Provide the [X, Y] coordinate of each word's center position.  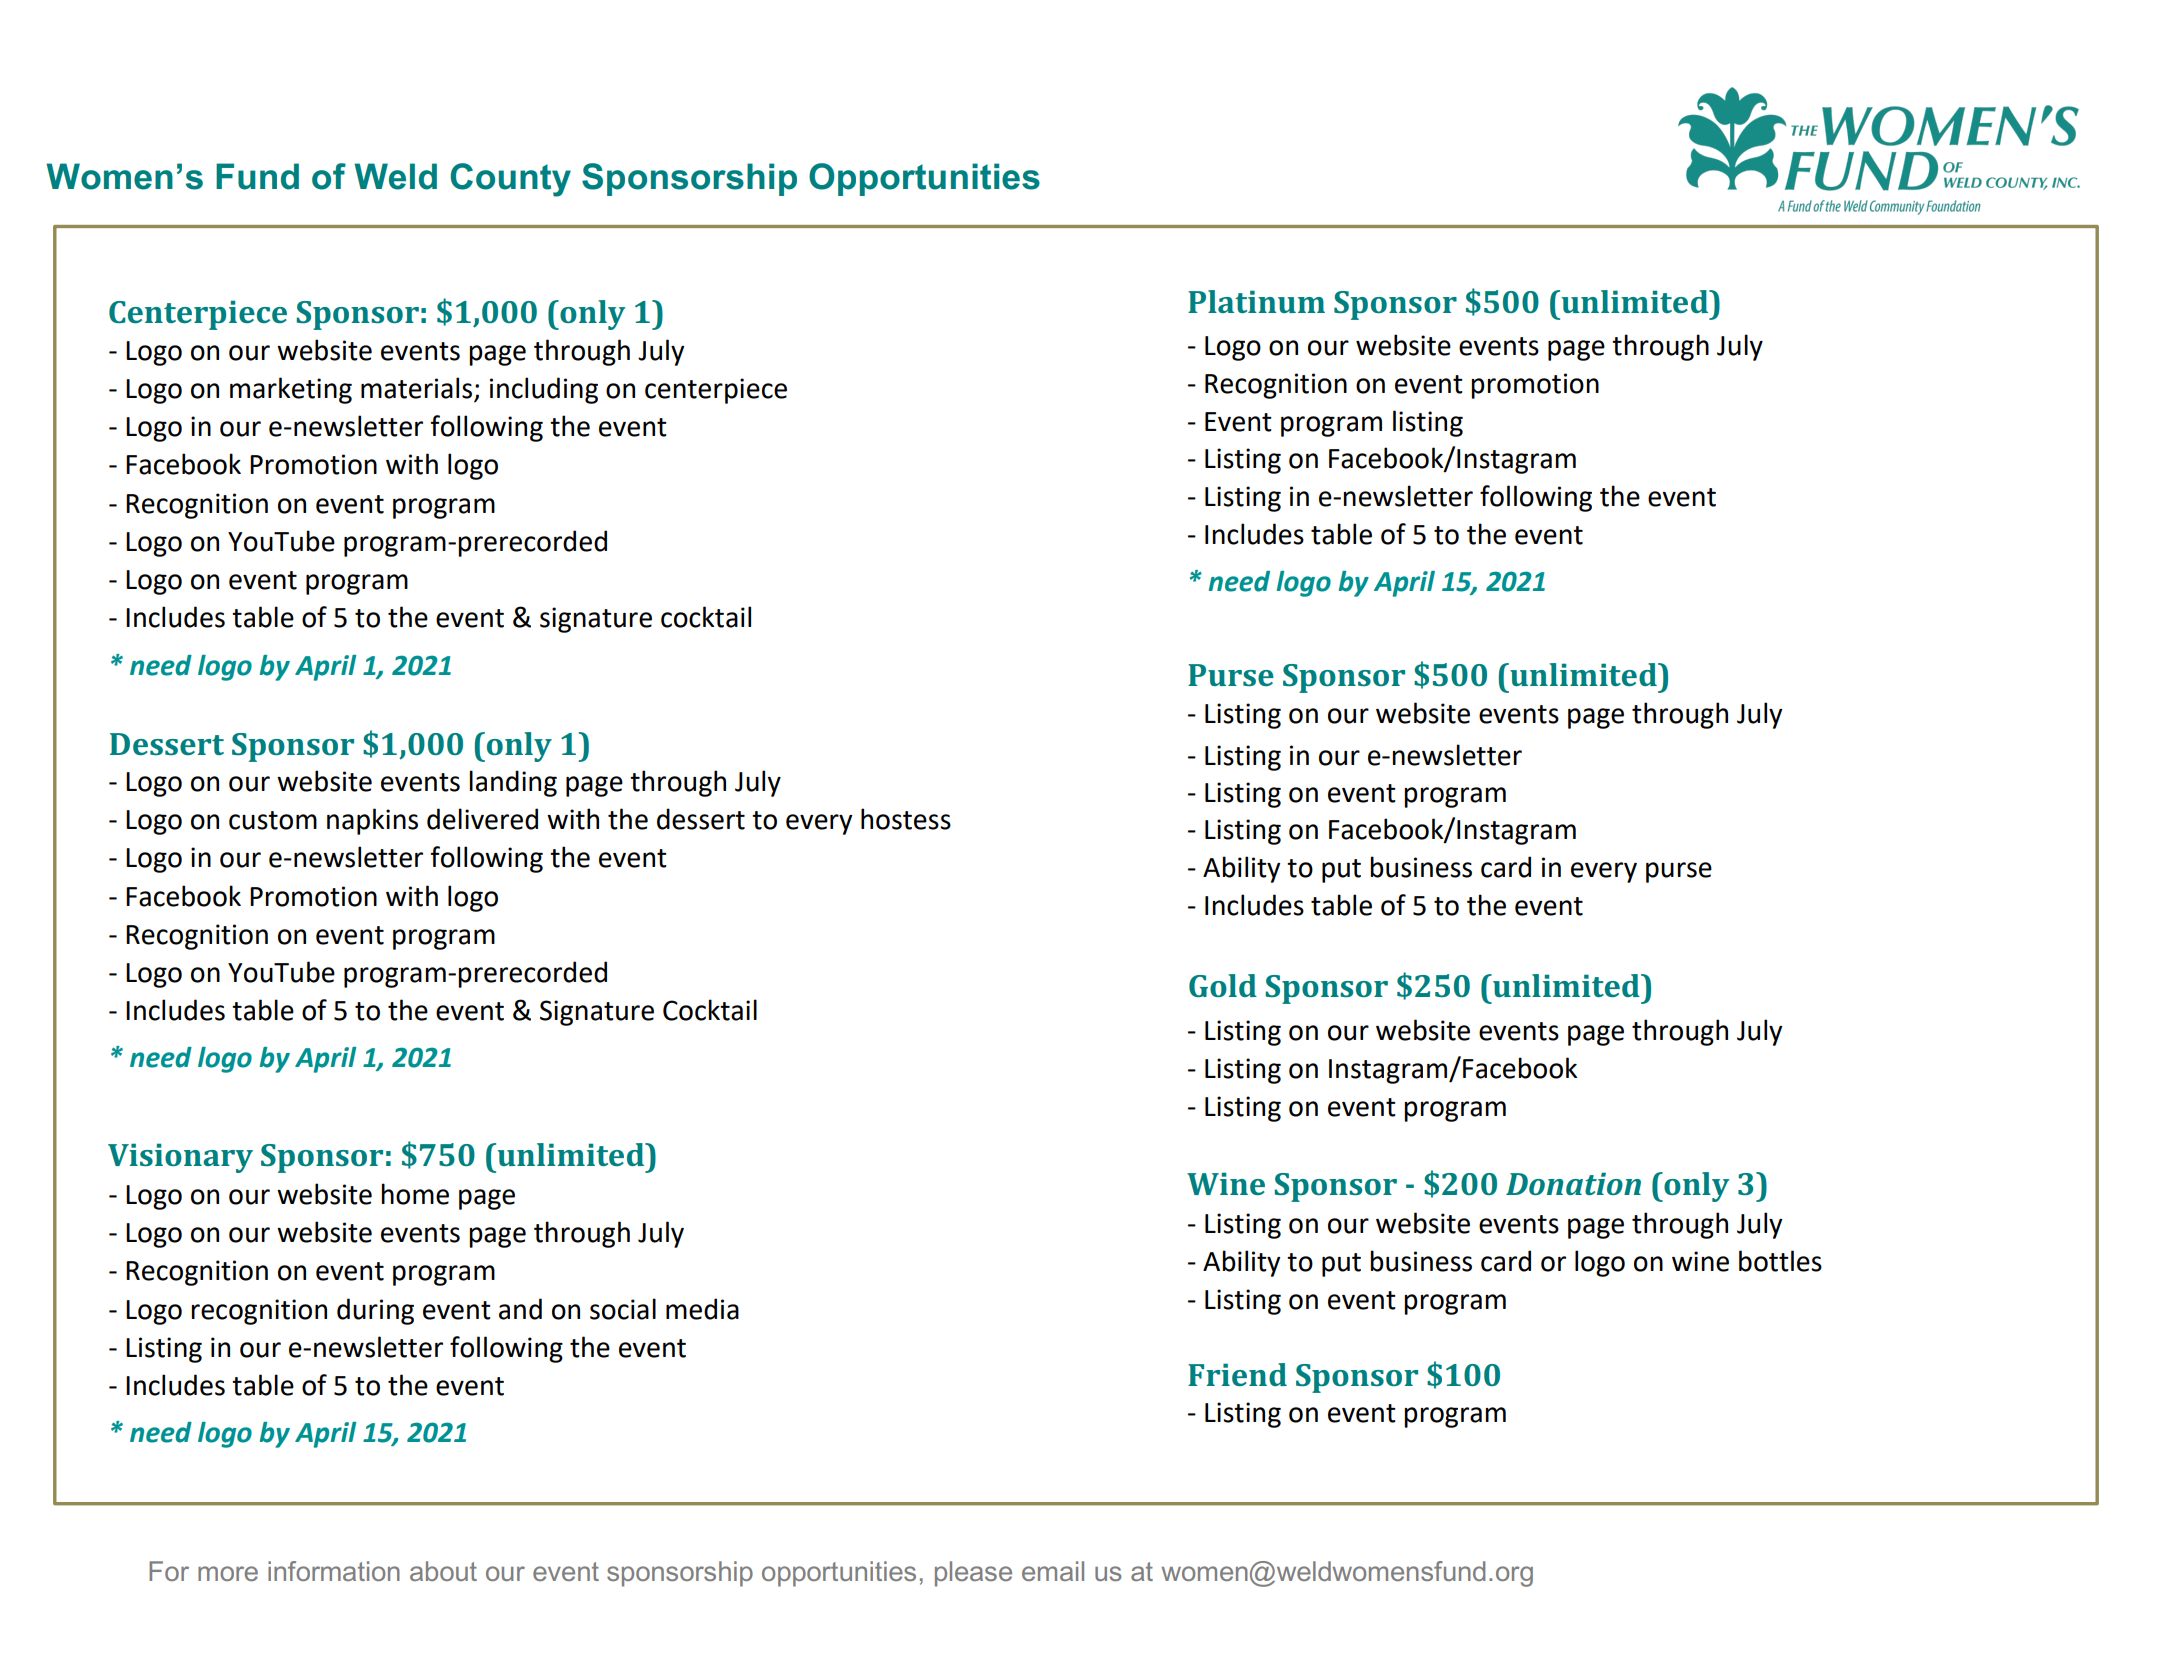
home [415, 1194]
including [544, 390]
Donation [1573, 1183]
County [511, 180]
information [334, 1571]
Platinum [1256, 301]
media [702, 1309]
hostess [906, 819]
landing [513, 783]
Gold [1223, 985]
